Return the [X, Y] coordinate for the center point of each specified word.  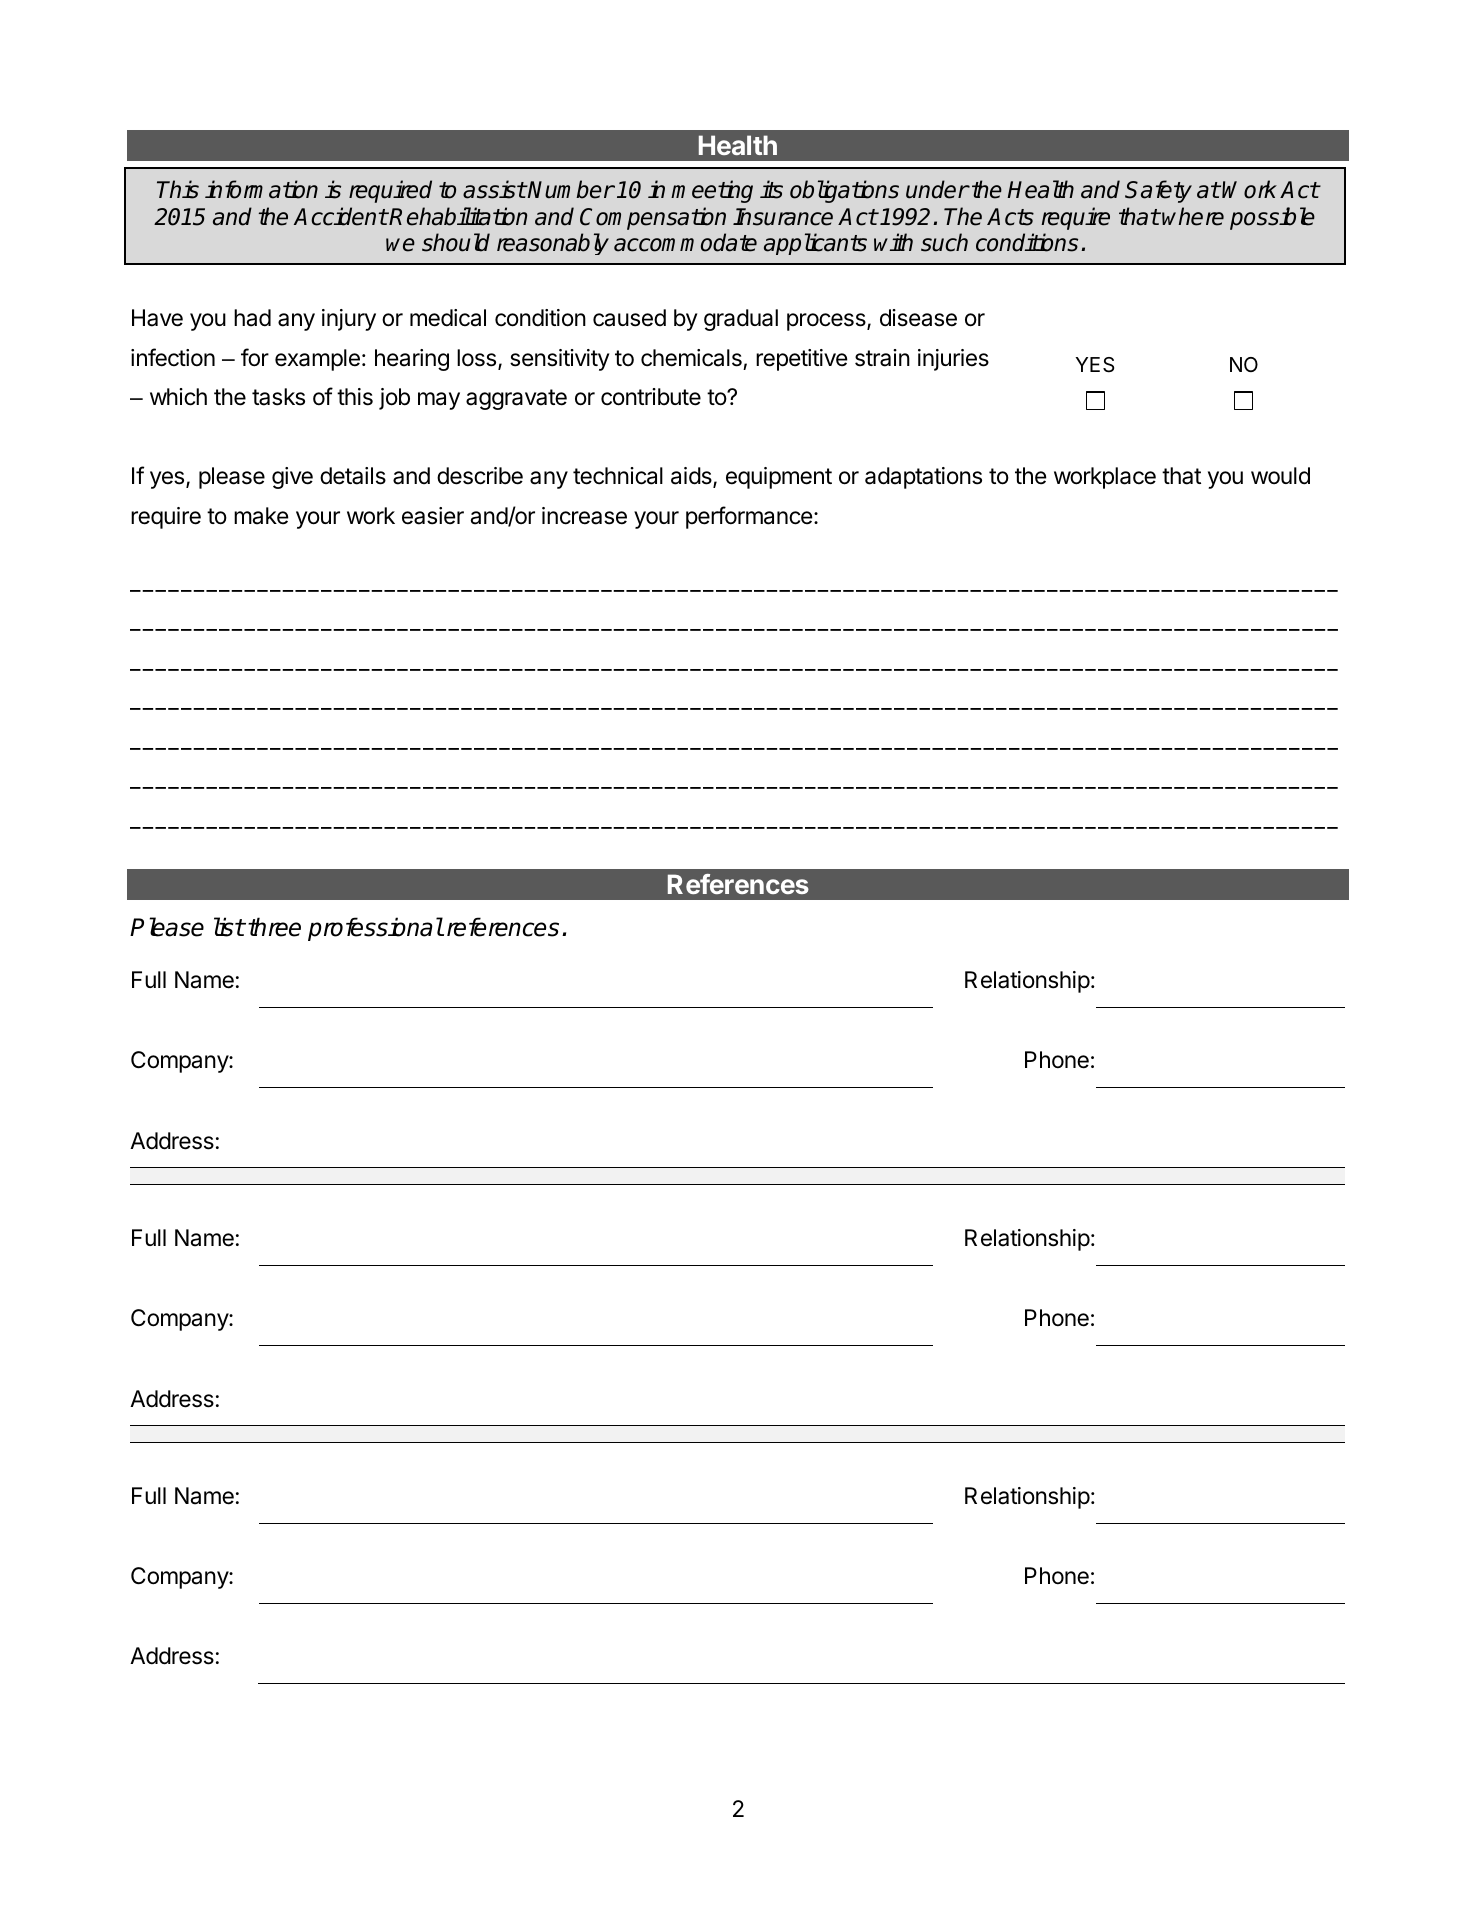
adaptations [923, 478]
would [1280, 476]
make [261, 516]
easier [433, 516]
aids [692, 477]
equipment [779, 478]
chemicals [691, 358]
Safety [1158, 191]
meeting [712, 191]
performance [749, 517]
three [274, 927]
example [317, 360]
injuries [953, 360]
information [261, 189]
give [292, 478]
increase [584, 516]
